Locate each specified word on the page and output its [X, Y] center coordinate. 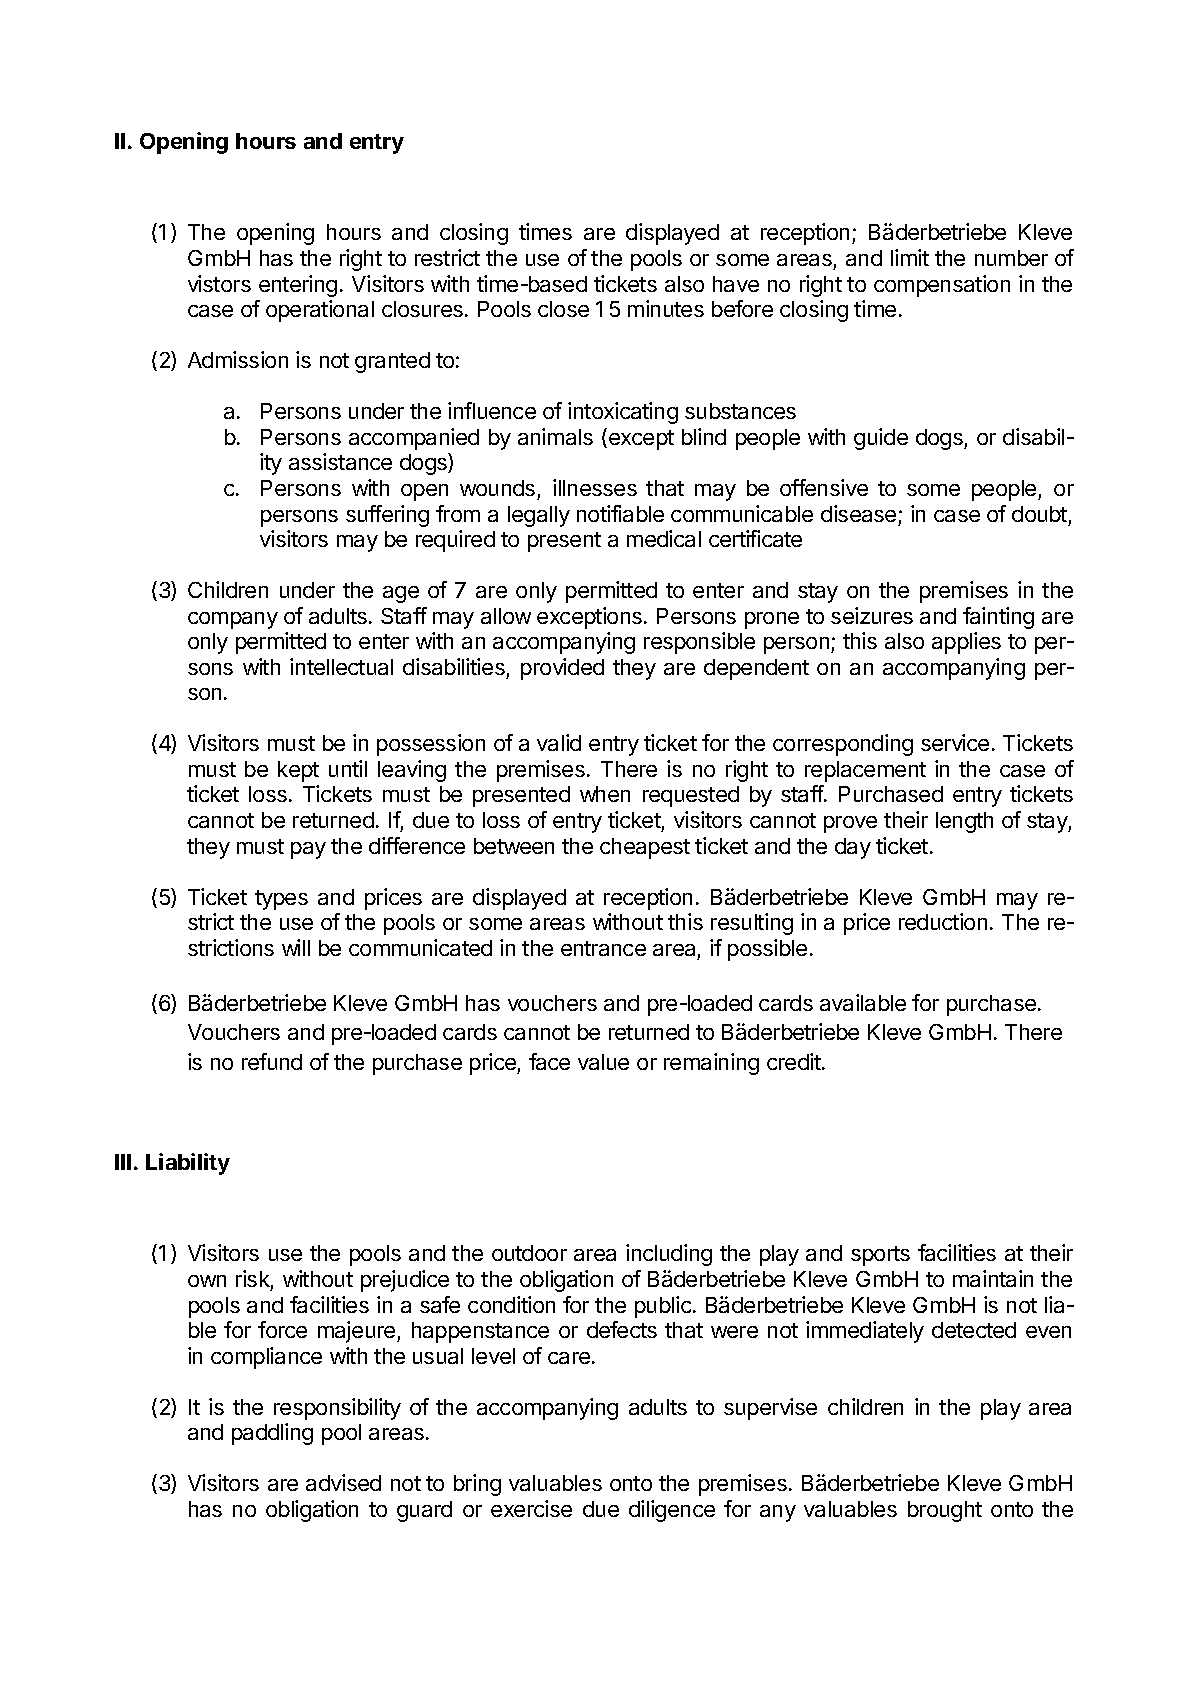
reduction [943, 921]
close [563, 309]
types [281, 900]
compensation [942, 286]
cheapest [645, 848]
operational [320, 311]
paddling [272, 1434]
